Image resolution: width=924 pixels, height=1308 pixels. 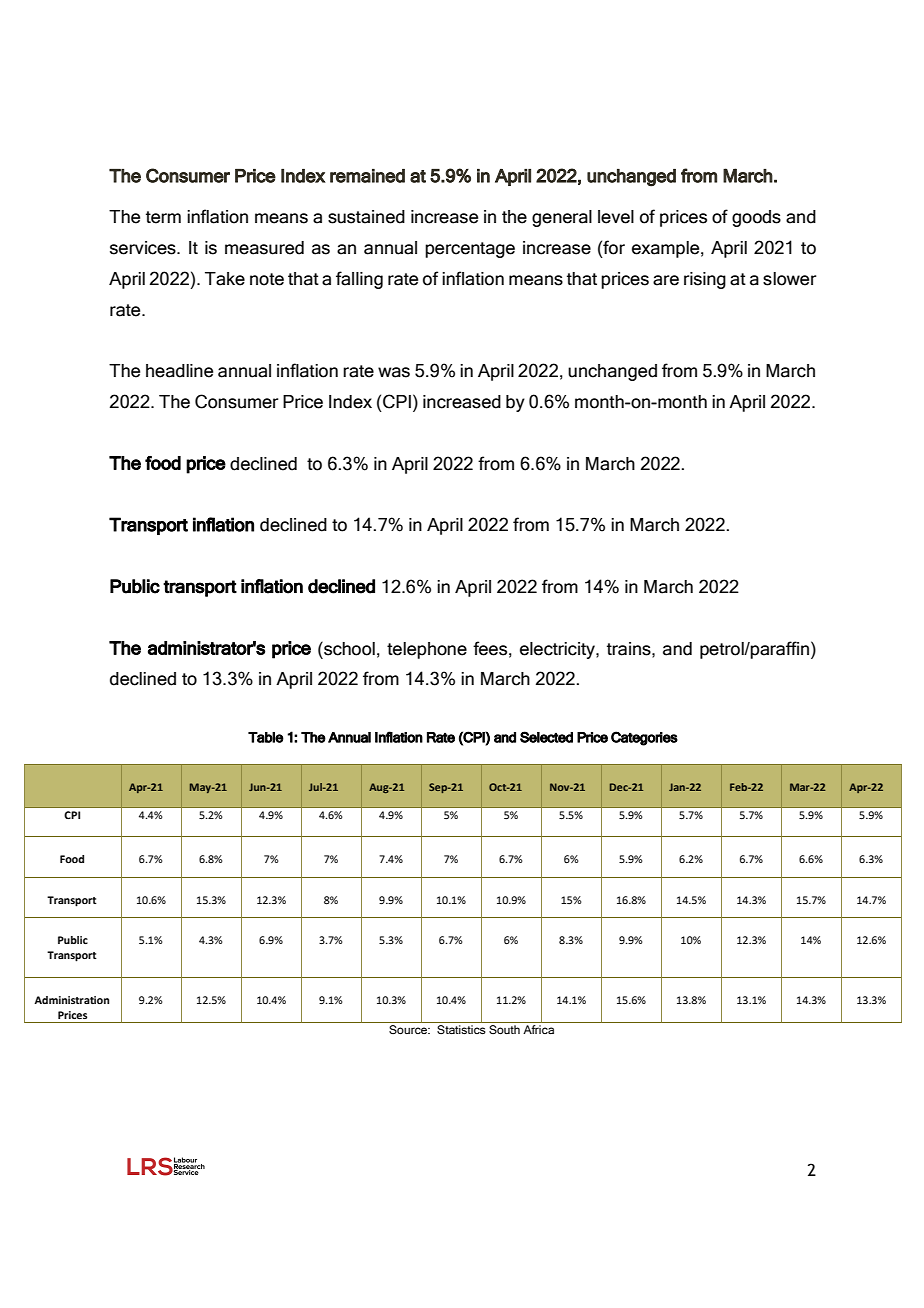 What do you see at coordinates (366, 217) in the screenshot?
I see `sustained` at bounding box center [366, 217].
